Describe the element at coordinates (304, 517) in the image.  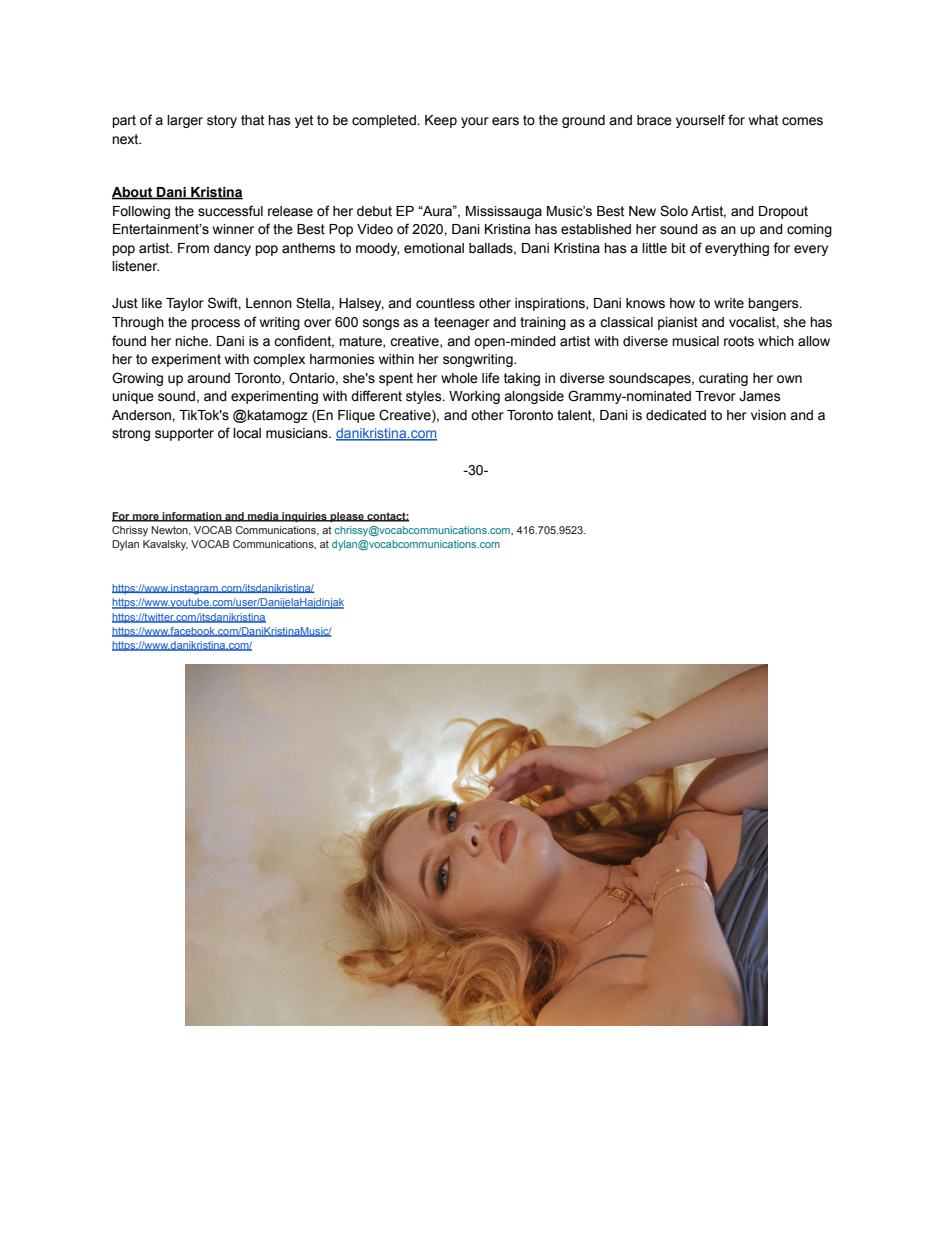
I see `inquiries` at that location.
